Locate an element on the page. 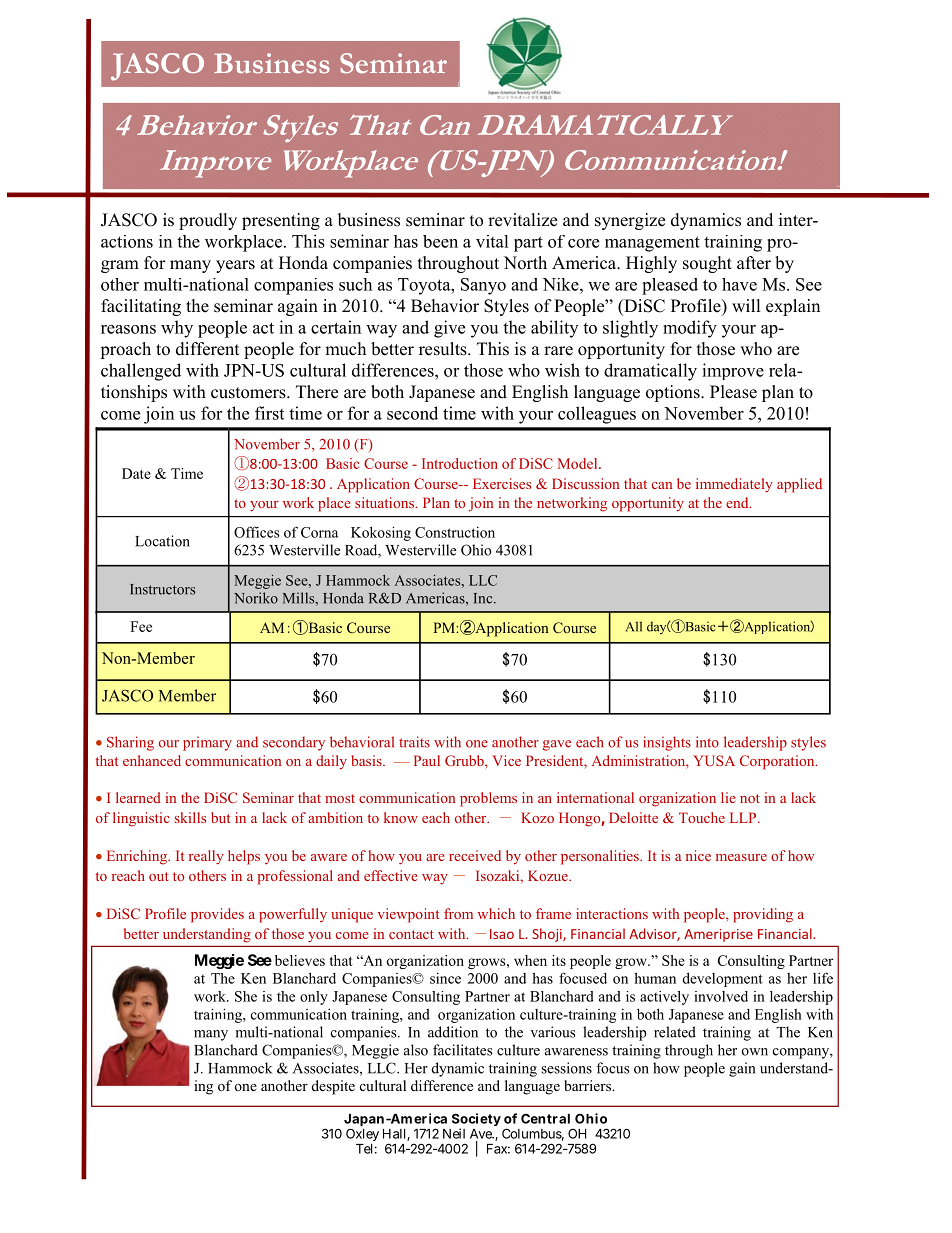 This page has width=952, height=1233. immediately is located at coordinates (734, 485).
